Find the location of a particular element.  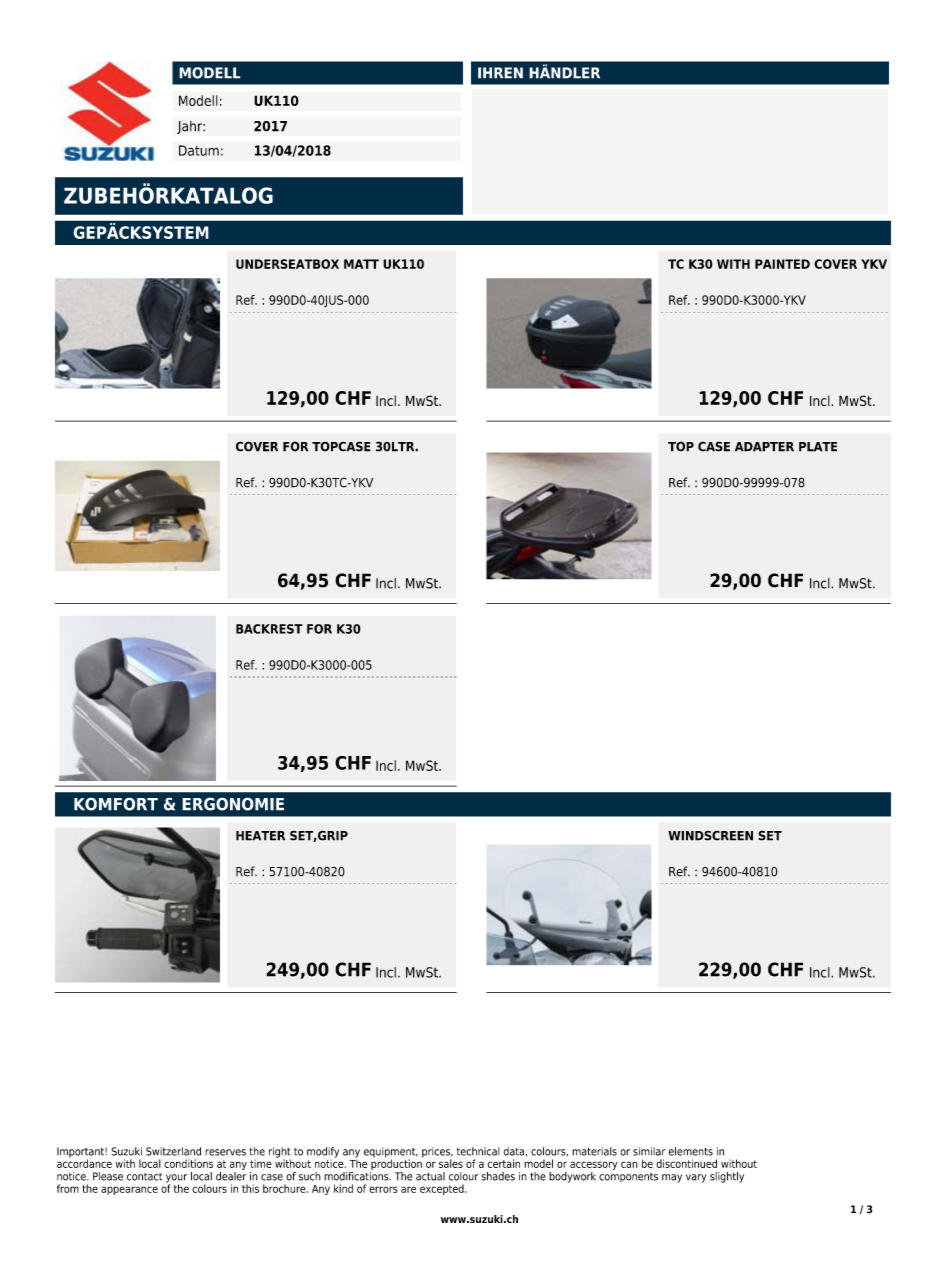

Datum is located at coordinates (199, 150).
